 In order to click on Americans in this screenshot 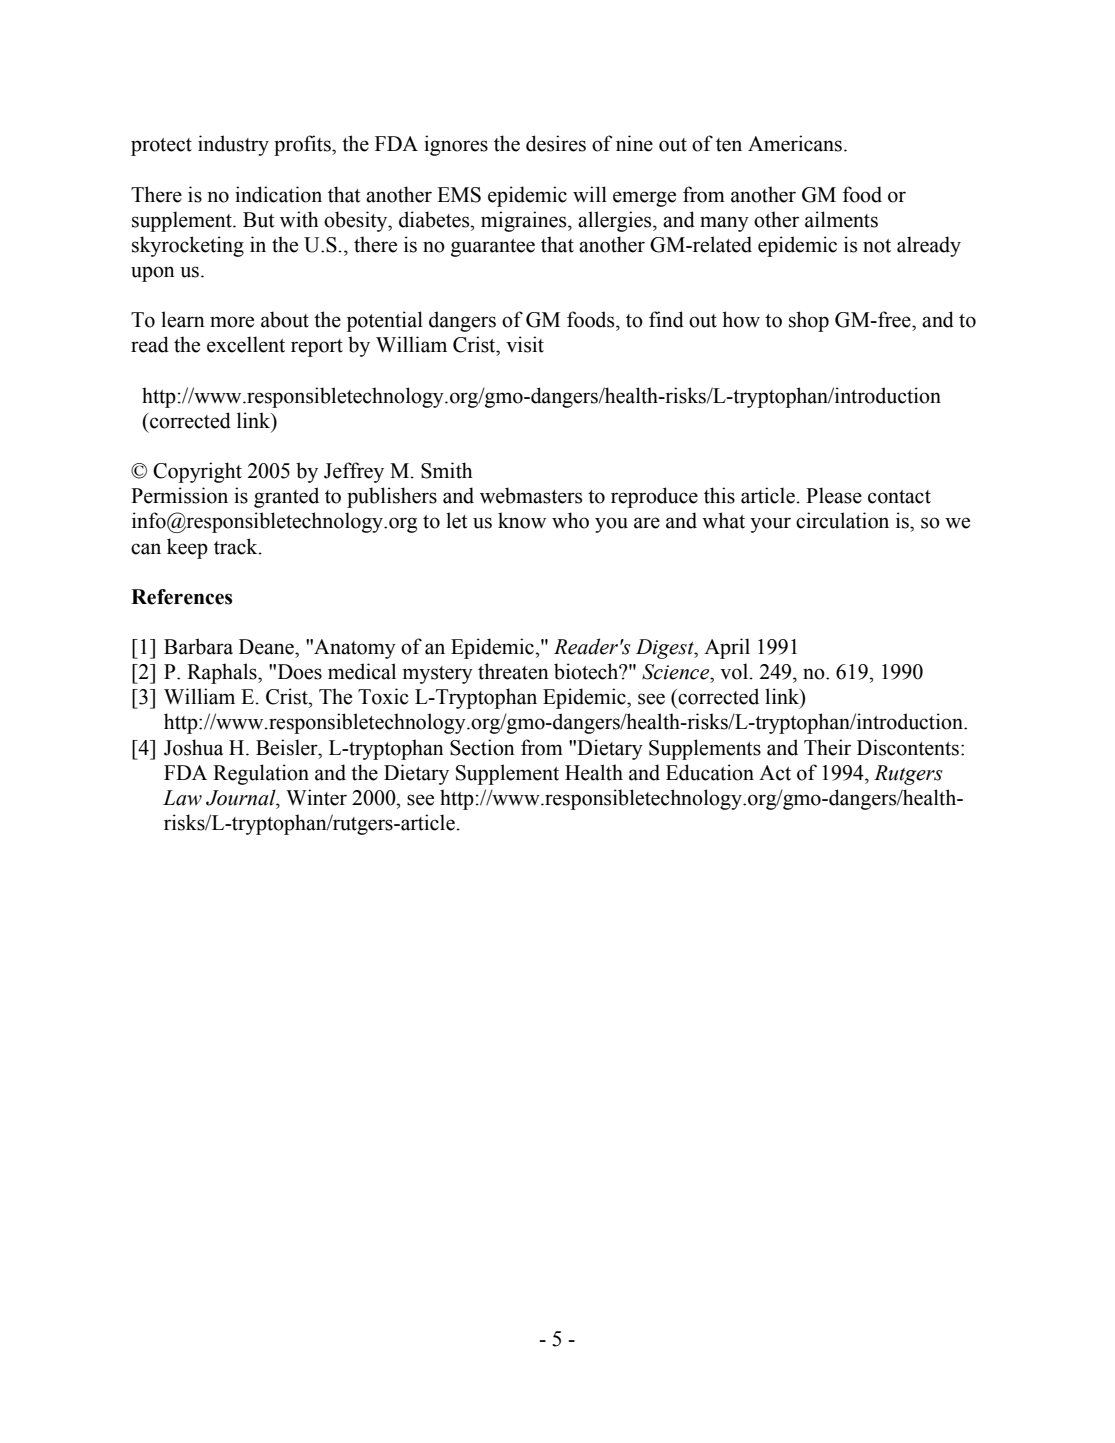, I will do `click(795, 143)`.
